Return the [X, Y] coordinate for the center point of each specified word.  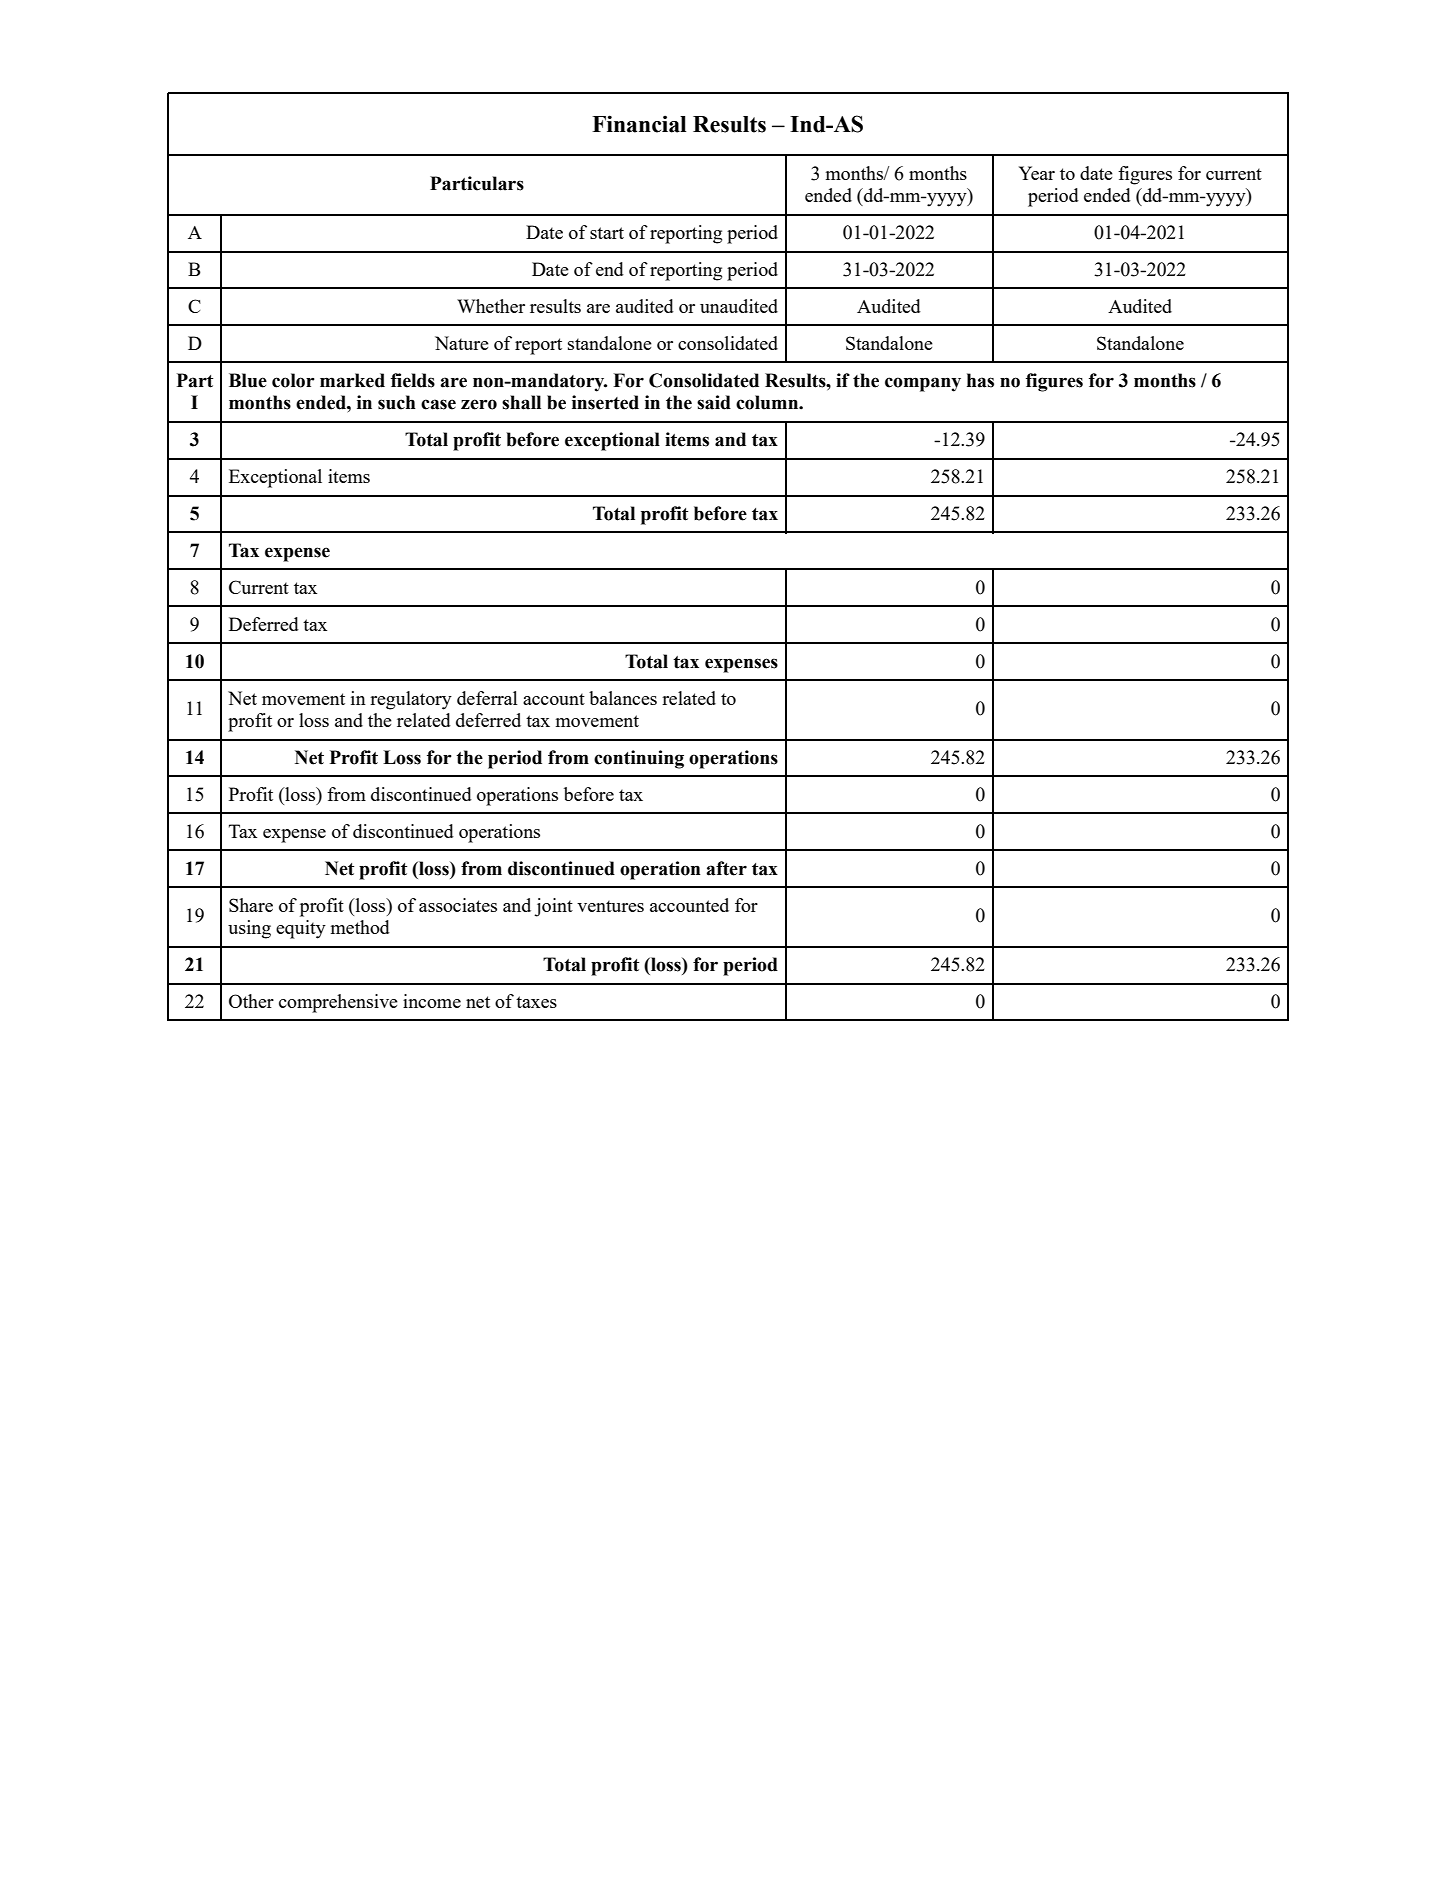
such [397, 402]
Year [1037, 173]
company [923, 384]
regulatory [411, 700]
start [607, 233]
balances [623, 698]
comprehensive [338, 1003]
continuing [639, 759]
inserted [605, 402]
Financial [639, 124]
